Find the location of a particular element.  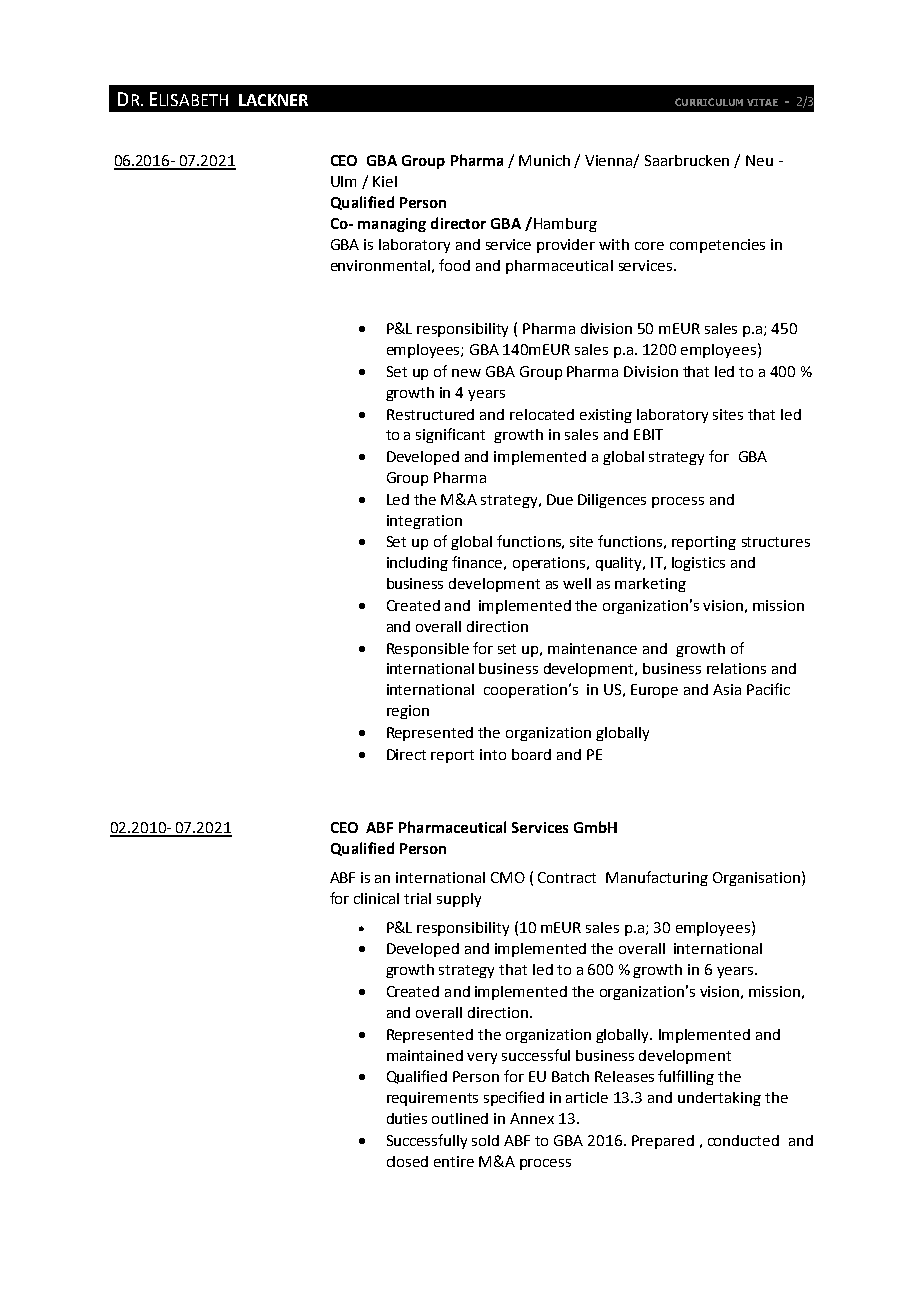

relations is located at coordinates (736, 668).
